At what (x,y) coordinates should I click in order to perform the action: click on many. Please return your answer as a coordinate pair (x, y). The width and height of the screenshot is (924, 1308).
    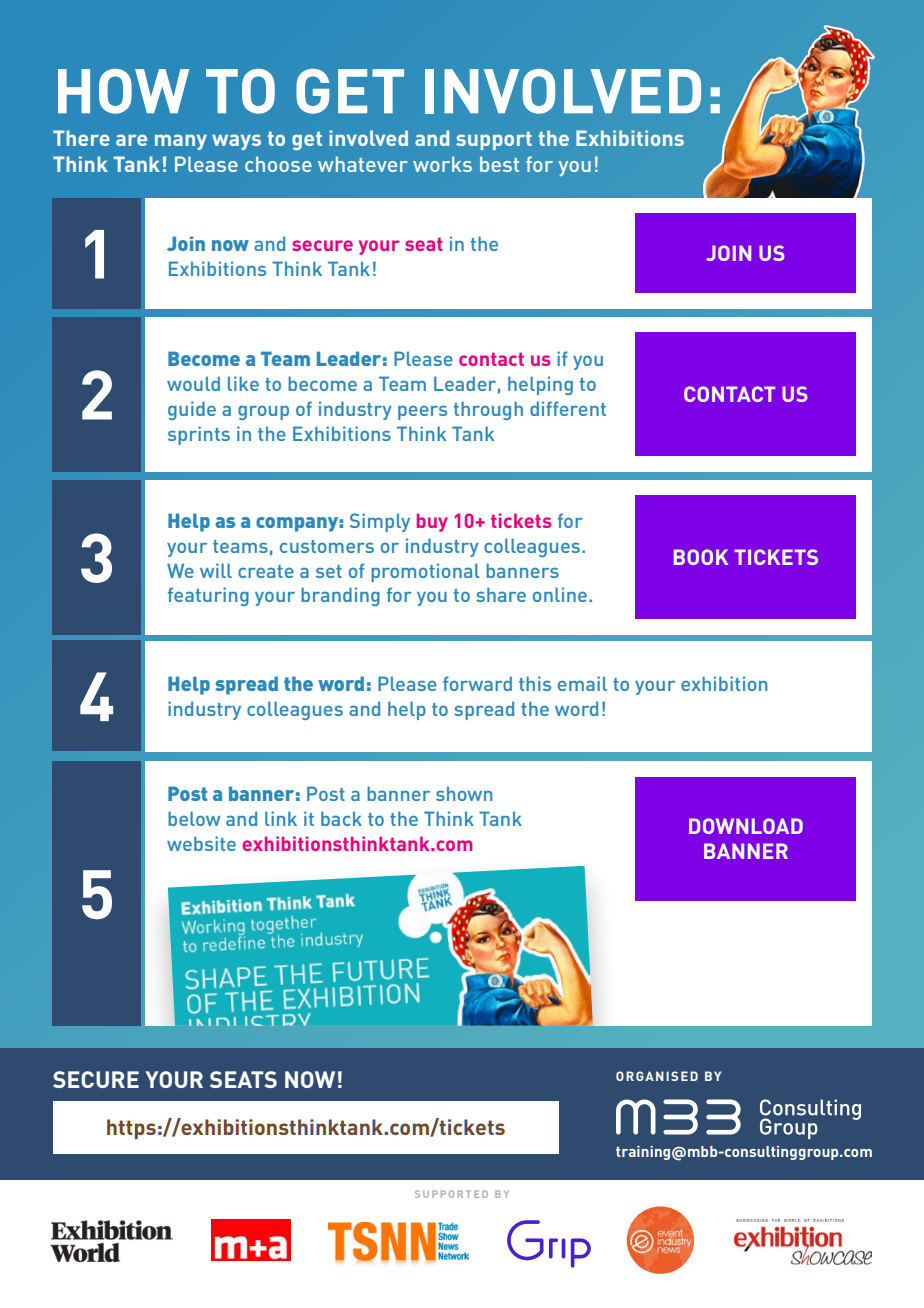
    Looking at the image, I should click on (181, 142).
